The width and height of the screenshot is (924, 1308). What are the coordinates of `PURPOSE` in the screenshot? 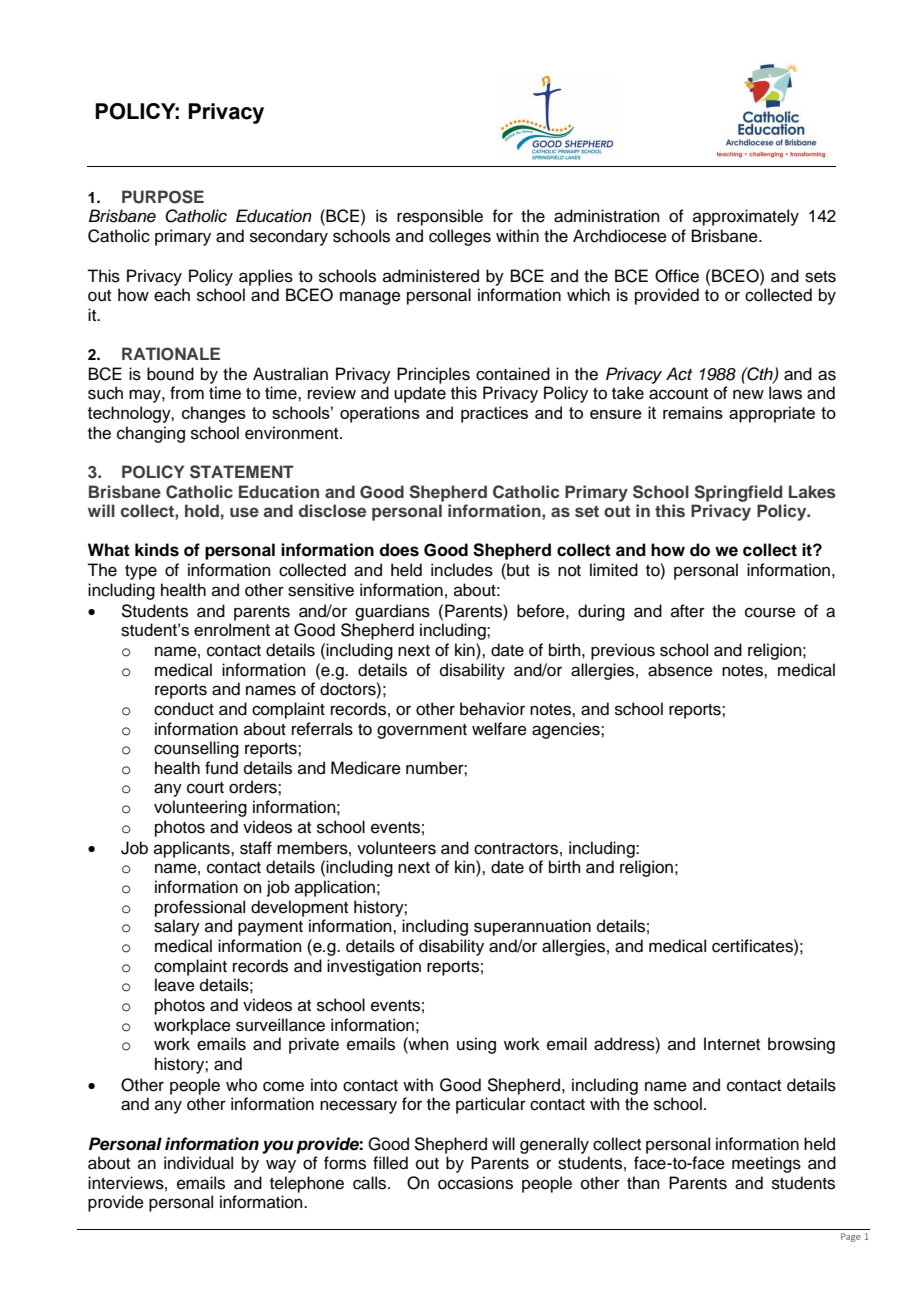 It's located at (163, 197).
